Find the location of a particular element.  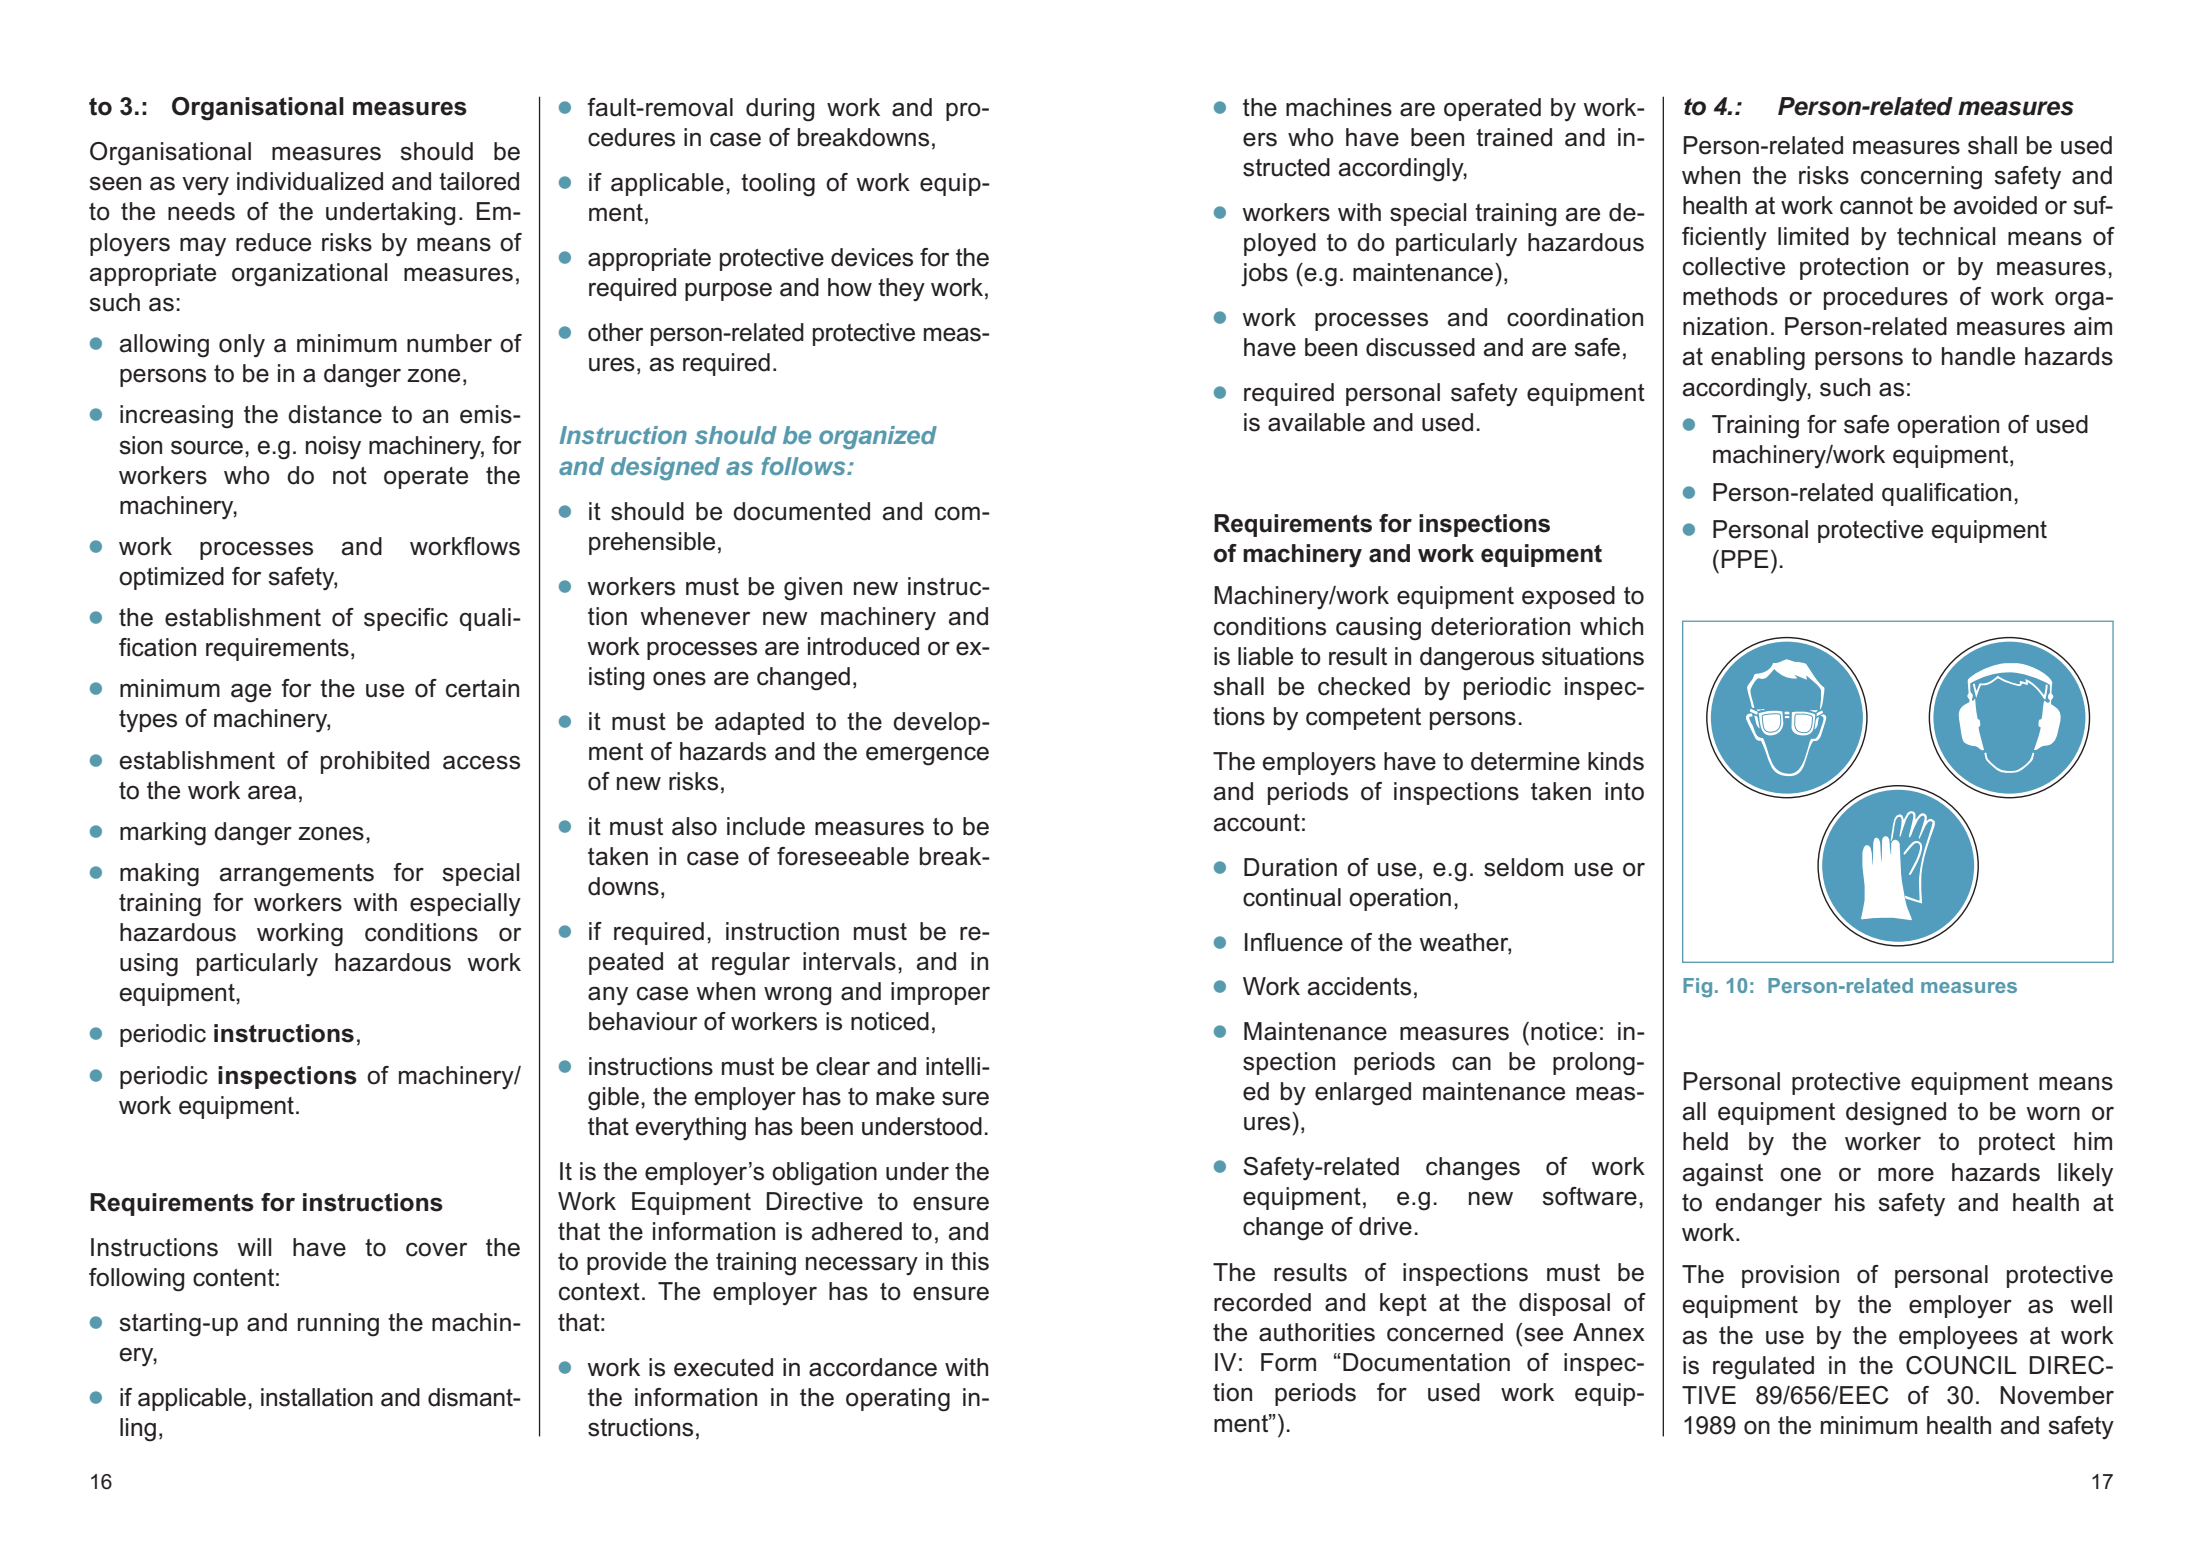

regulated is located at coordinates (1763, 1368).
